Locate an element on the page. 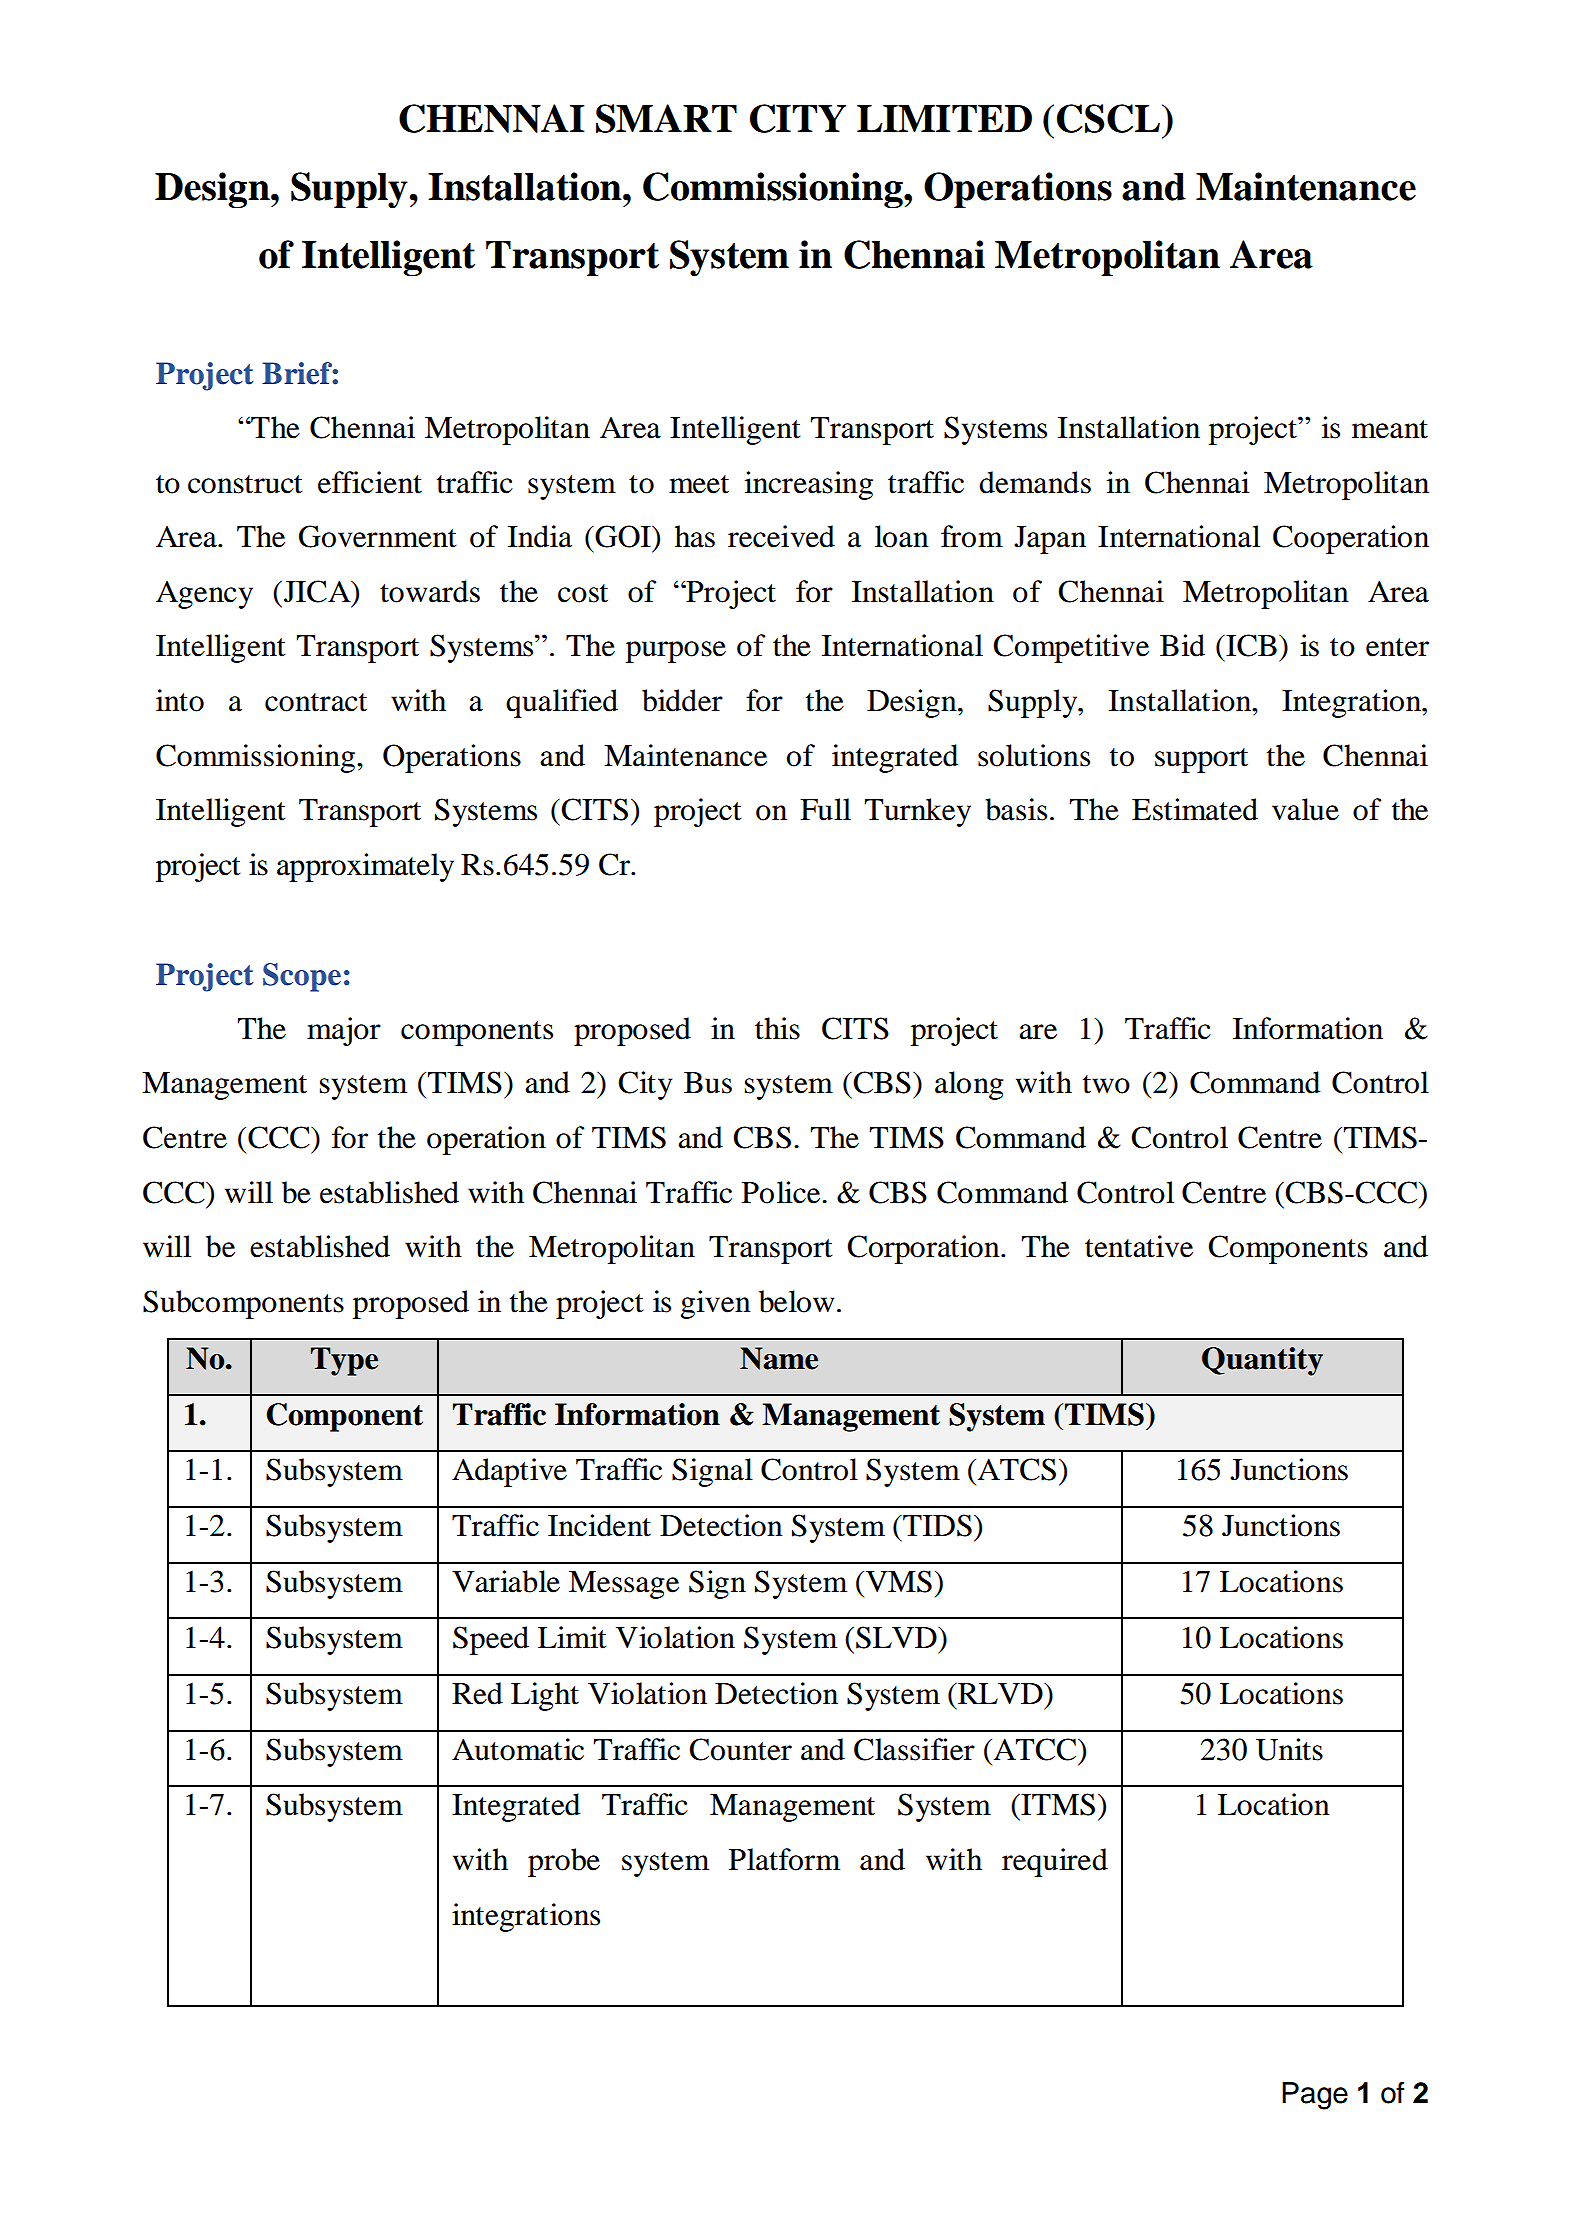 Image resolution: width=1570 pixels, height=2222 pixels. Scope is located at coordinates (302, 977).
